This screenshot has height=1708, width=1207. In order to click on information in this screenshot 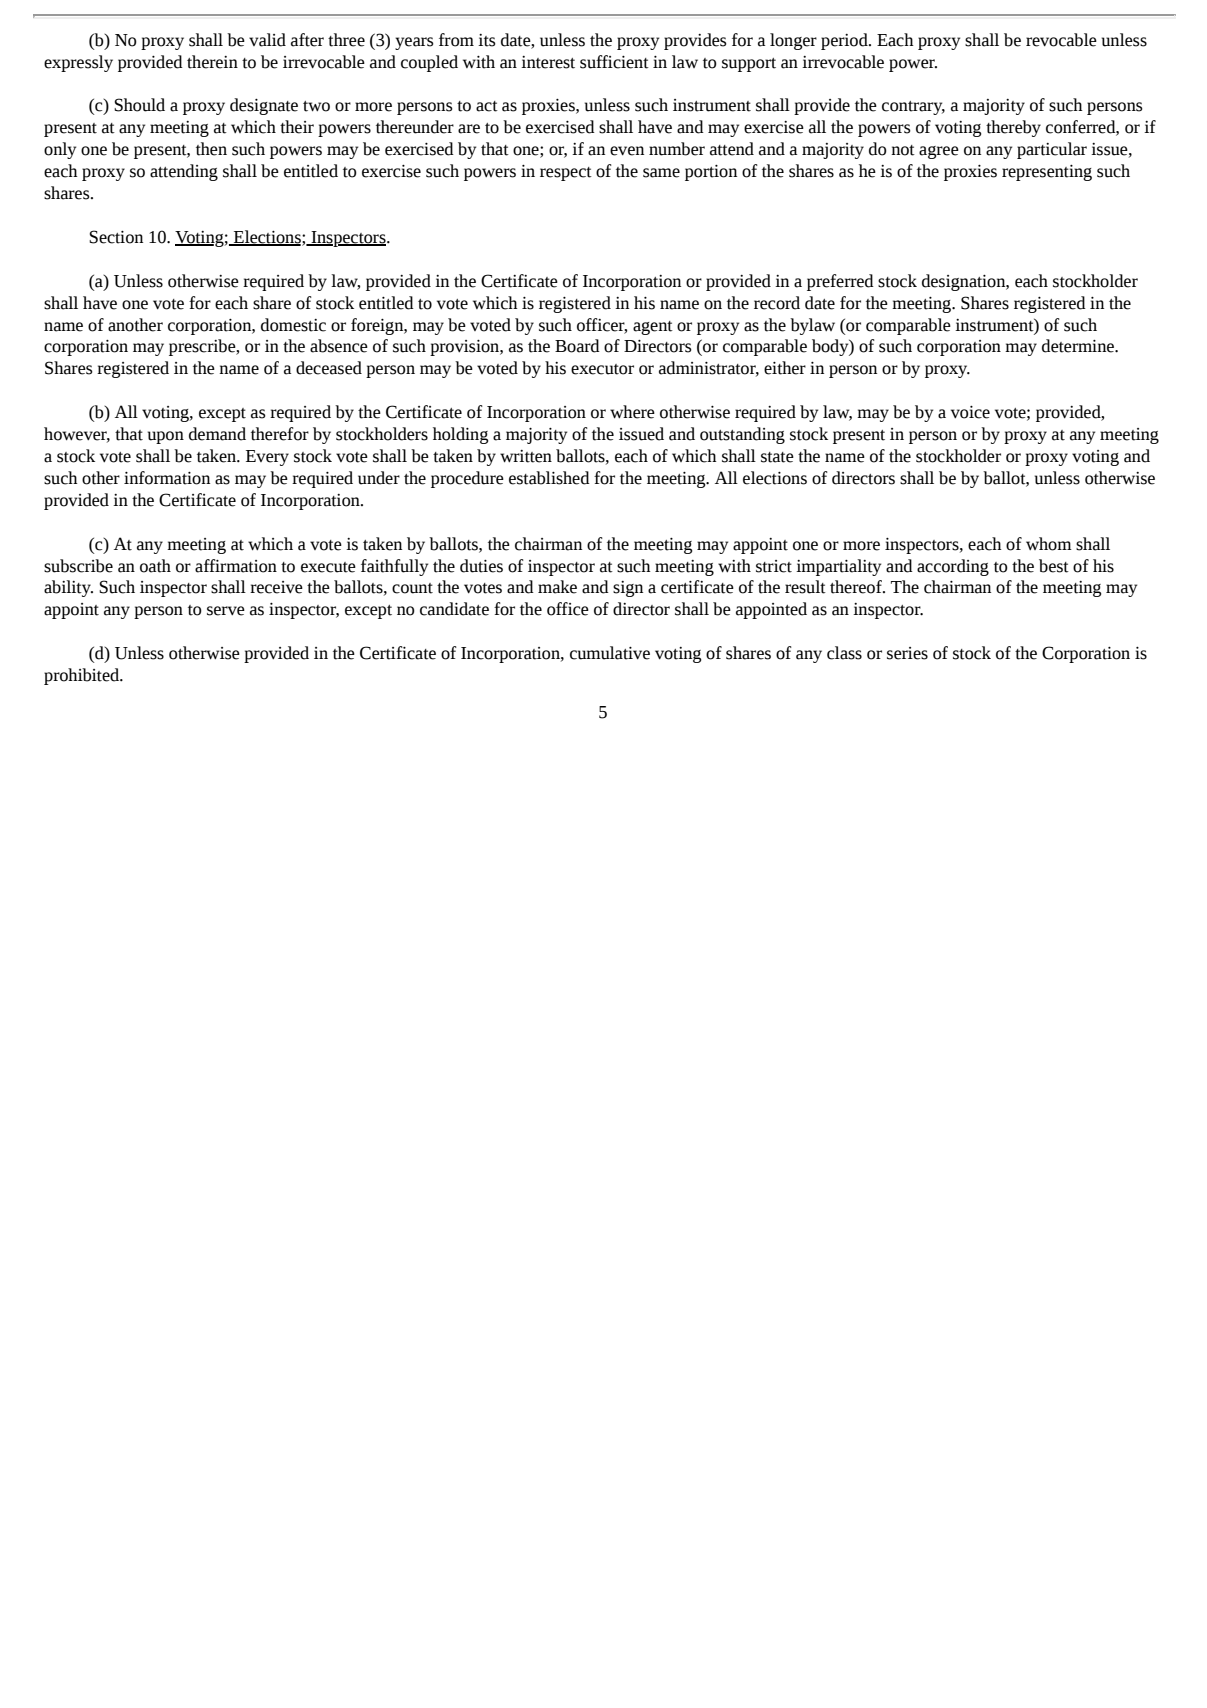, I will do `click(167, 478)`.
